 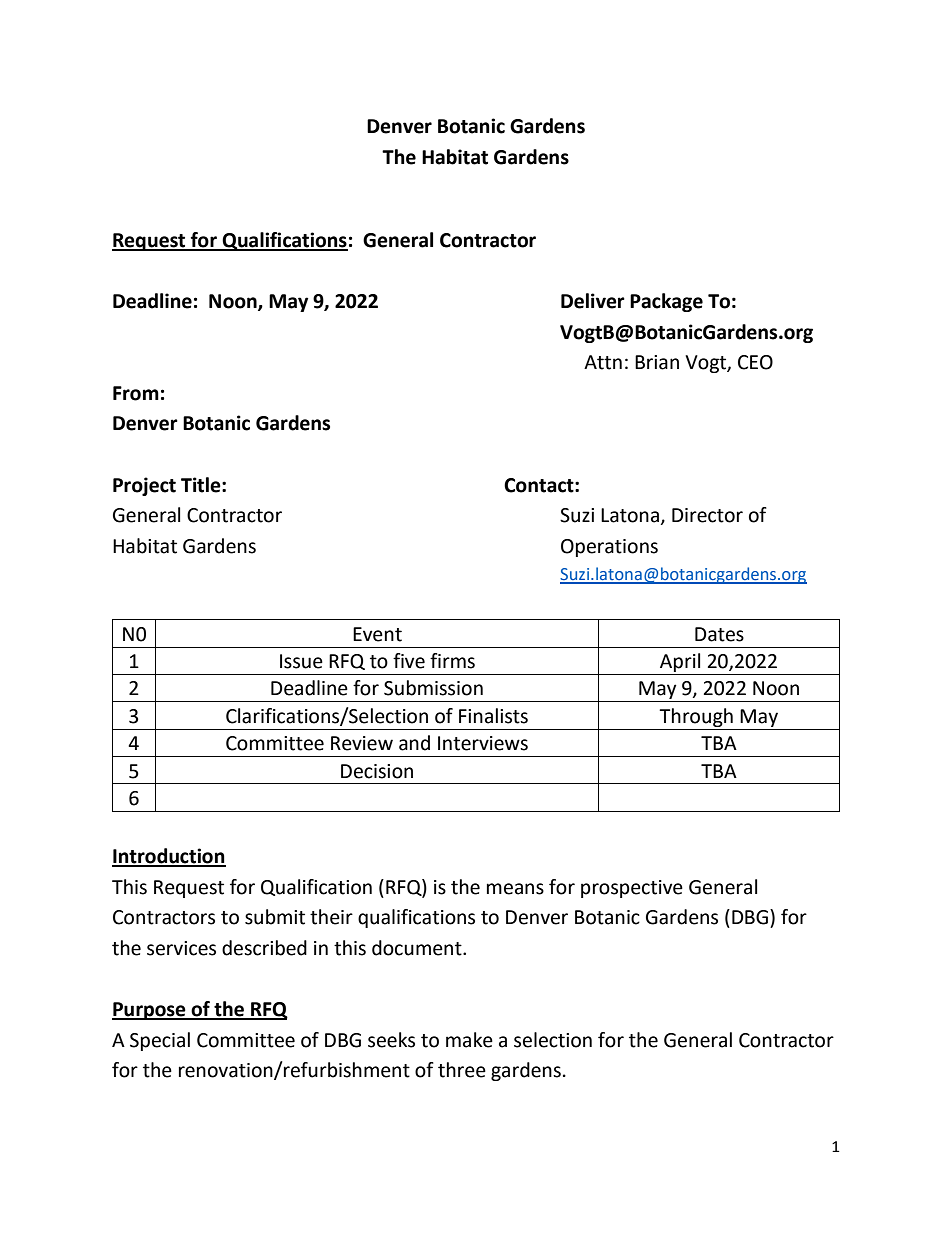 I want to click on Package, so click(x=666, y=302).
